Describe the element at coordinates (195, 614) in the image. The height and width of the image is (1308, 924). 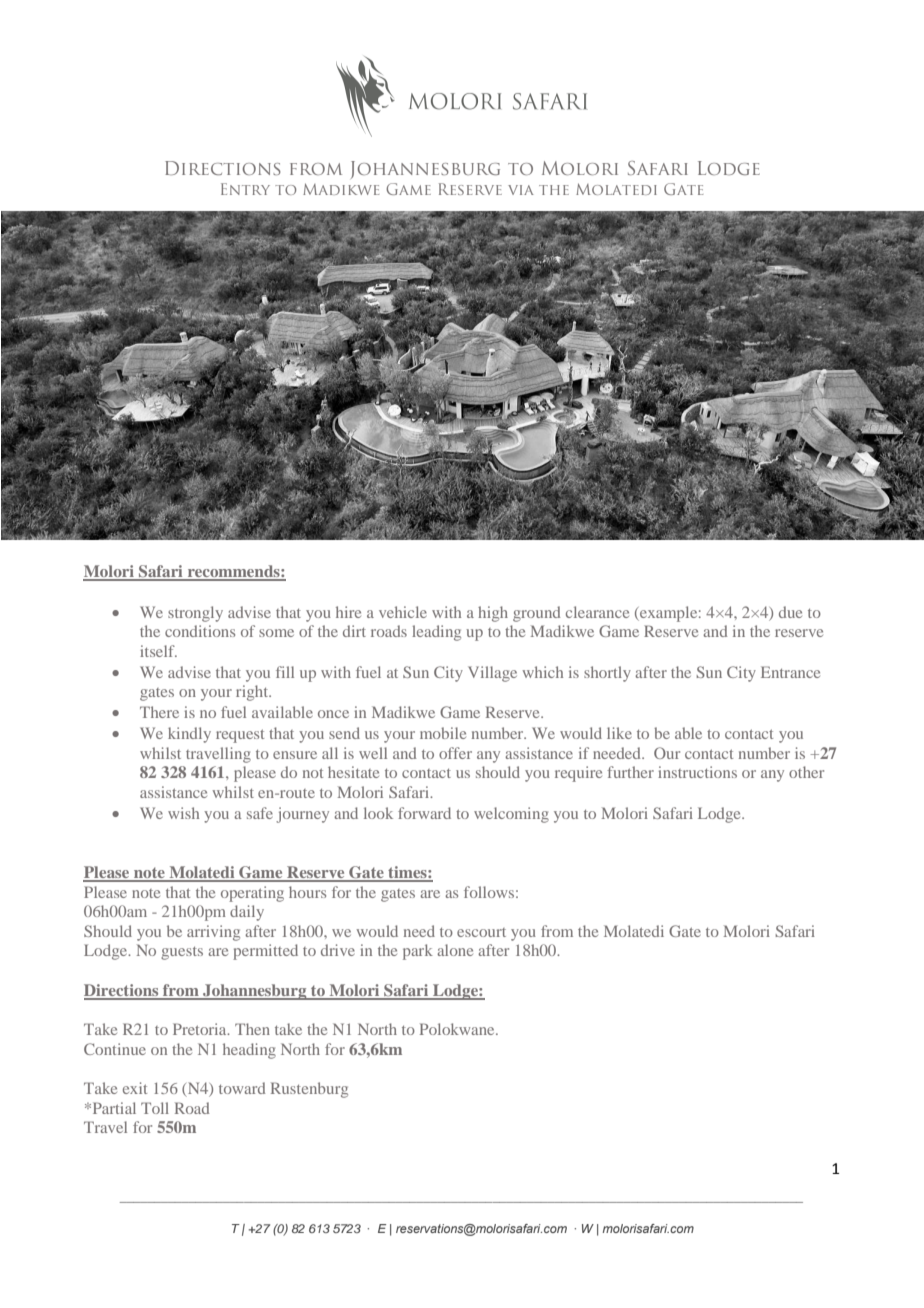
I see `strongly` at that location.
